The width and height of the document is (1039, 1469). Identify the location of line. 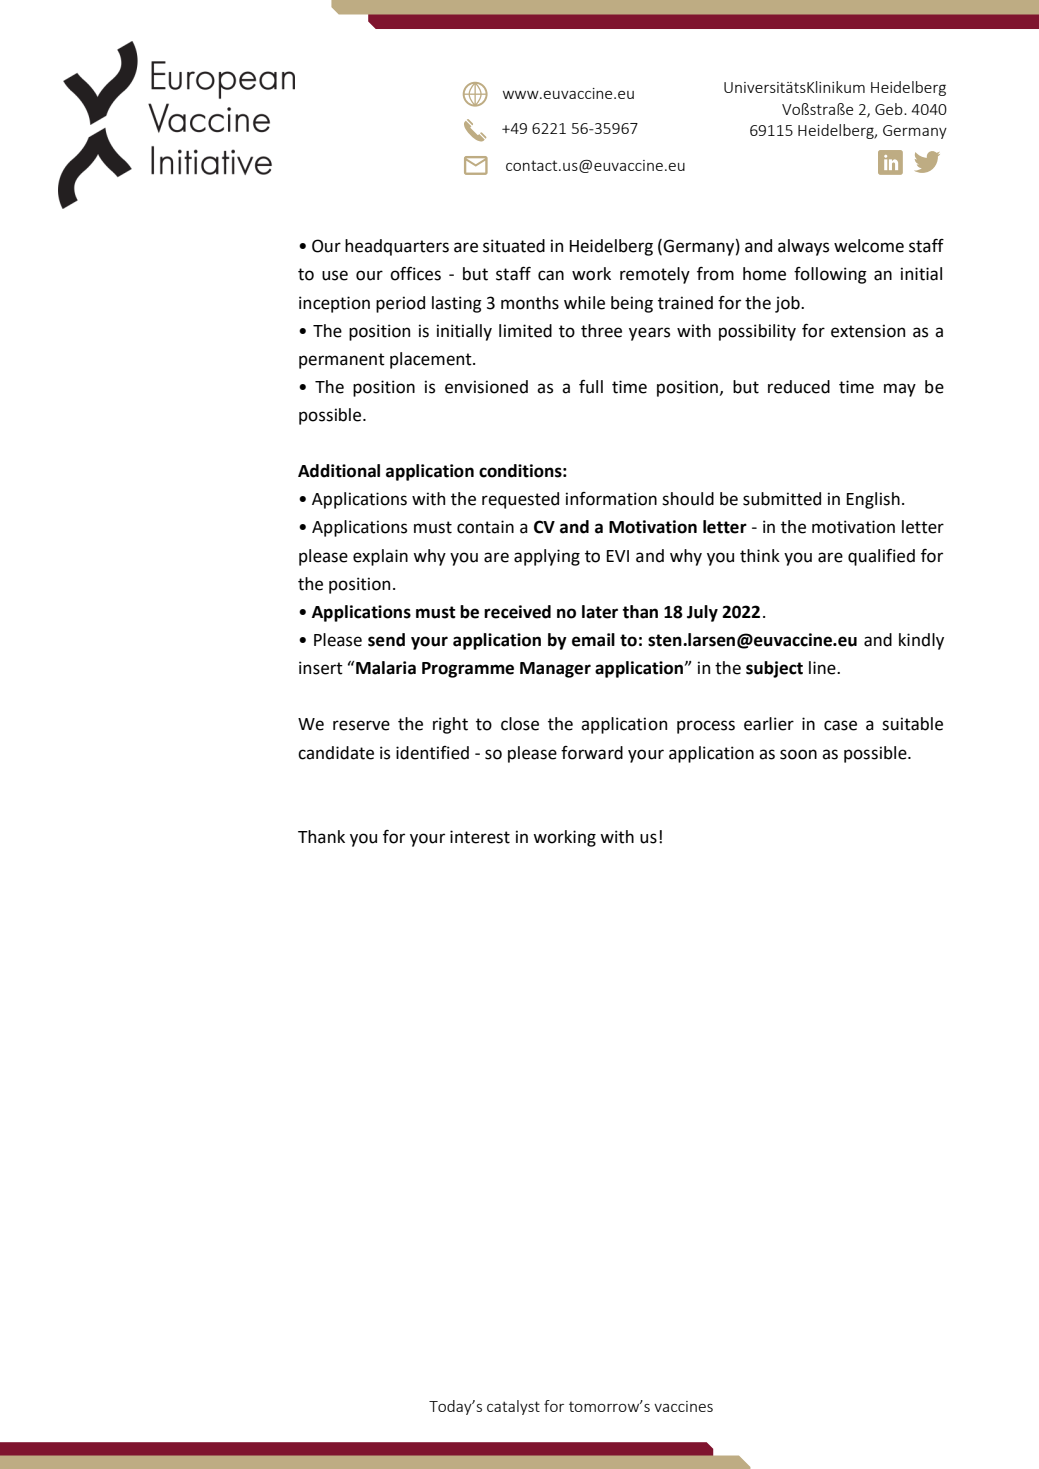
(823, 668).
